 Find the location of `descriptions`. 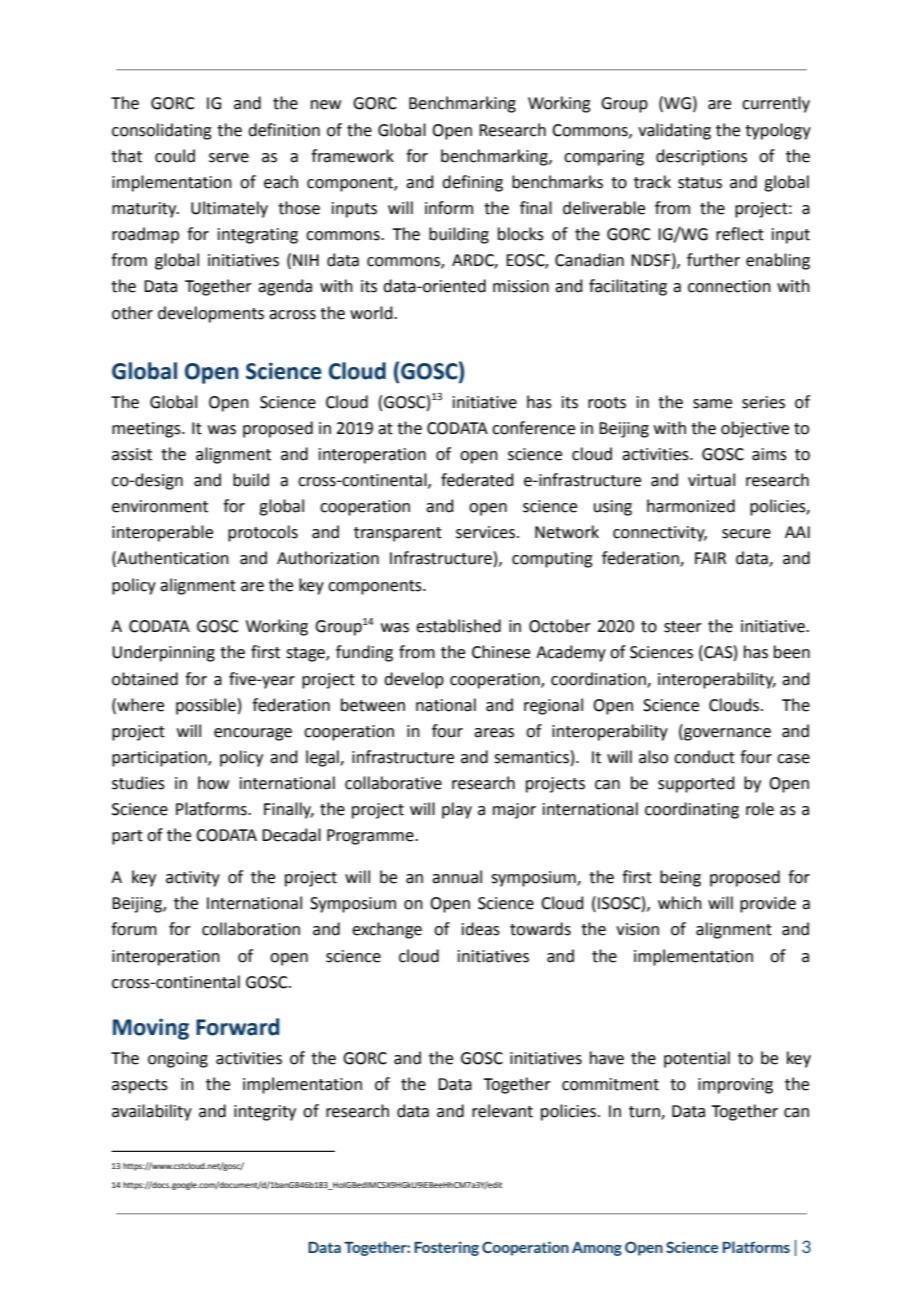

descriptions is located at coordinates (701, 157).
